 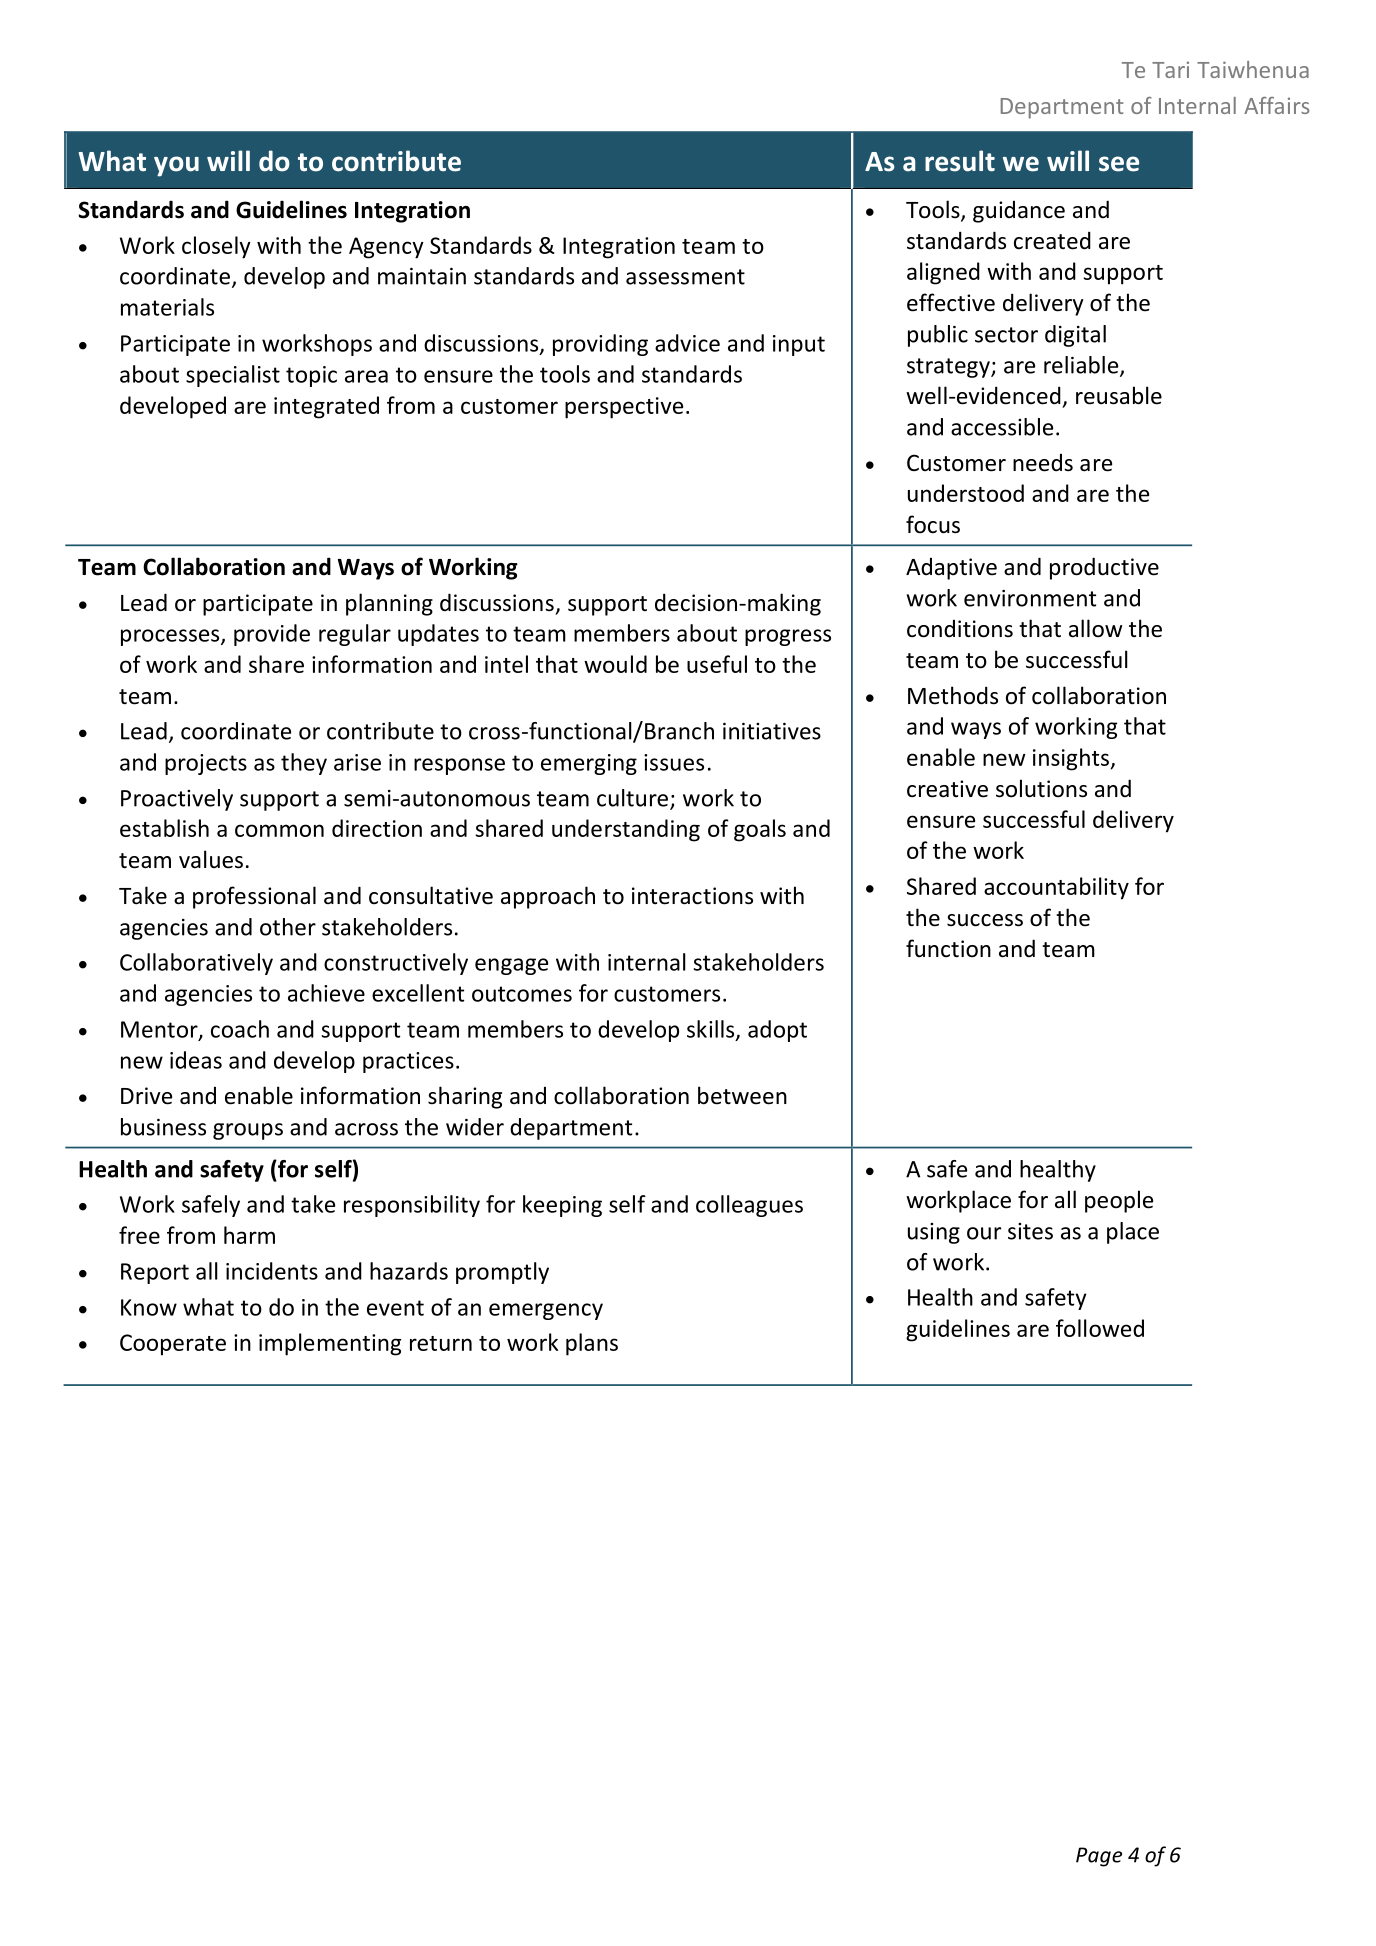 I want to click on achieve, so click(x=326, y=993).
